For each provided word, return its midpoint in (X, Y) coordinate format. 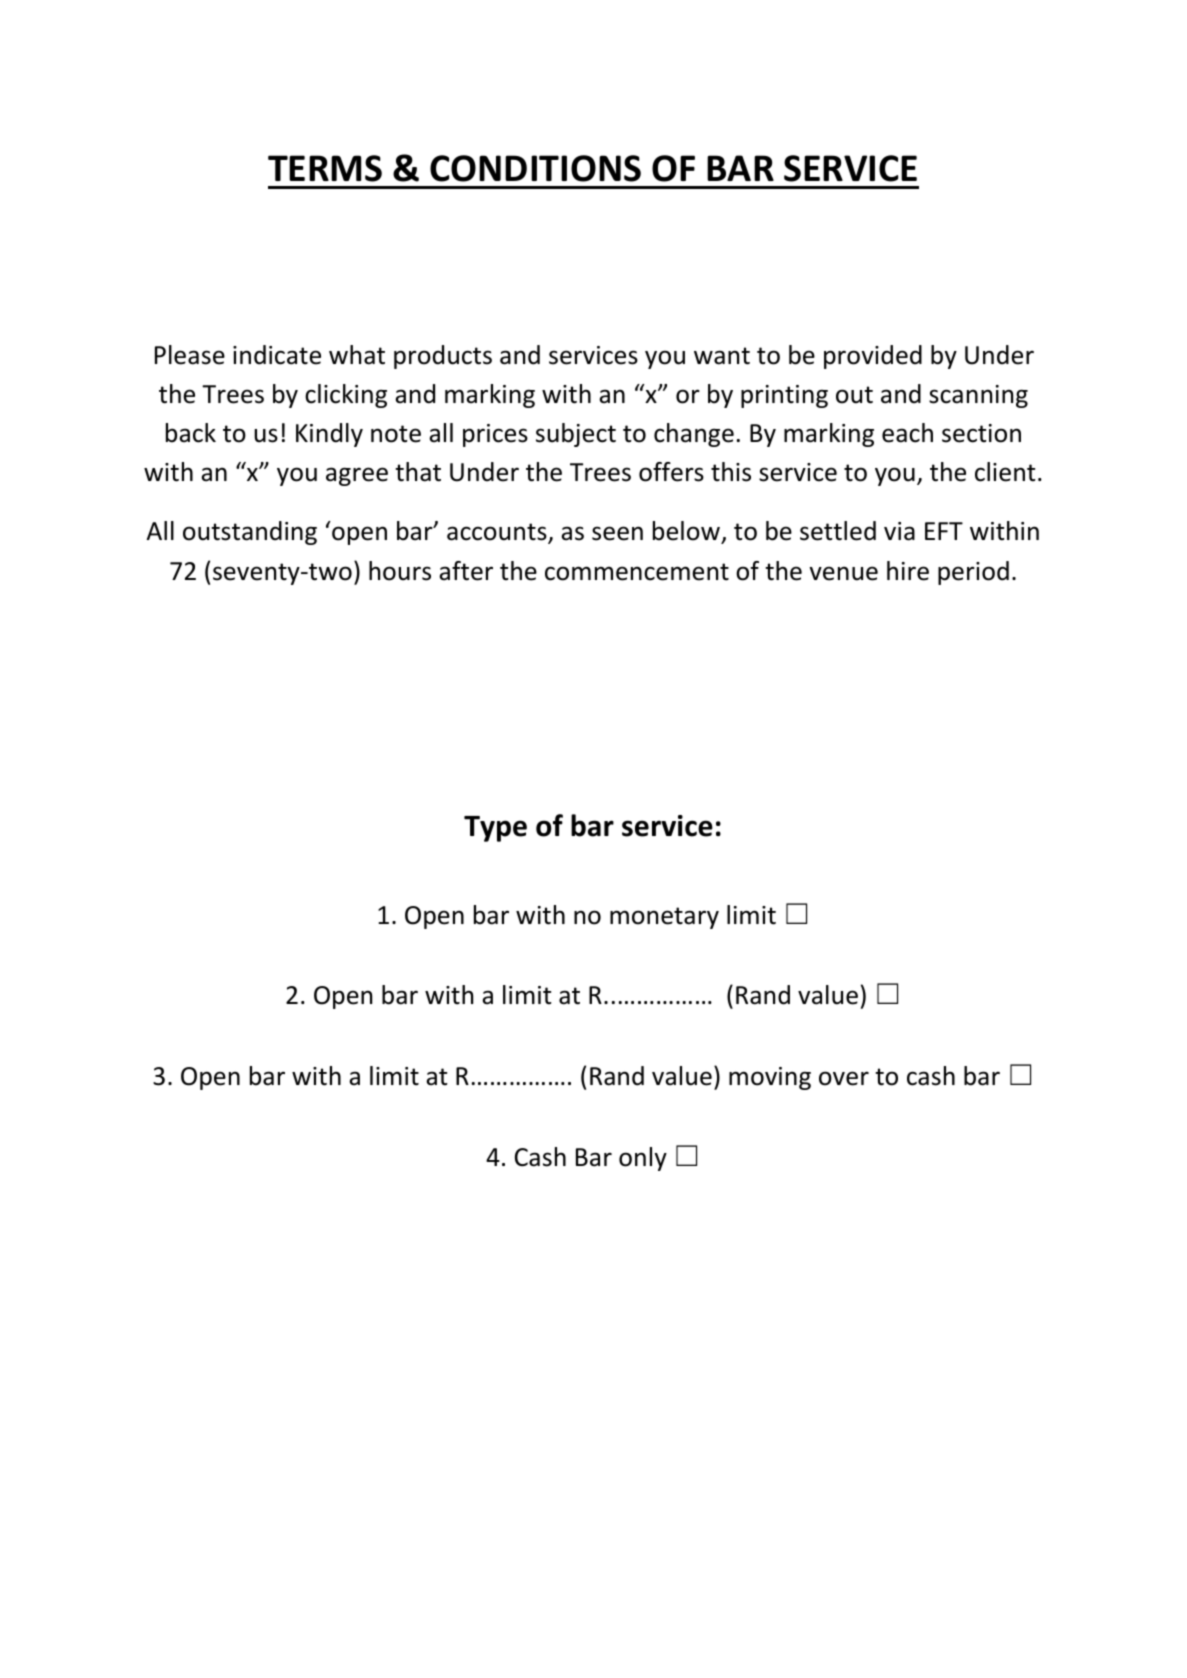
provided (873, 357)
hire (908, 571)
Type (495, 829)
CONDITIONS (535, 168)
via (899, 531)
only (643, 1159)
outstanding (250, 533)
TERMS (325, 168)
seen (617, 533)
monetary (664, 918)
